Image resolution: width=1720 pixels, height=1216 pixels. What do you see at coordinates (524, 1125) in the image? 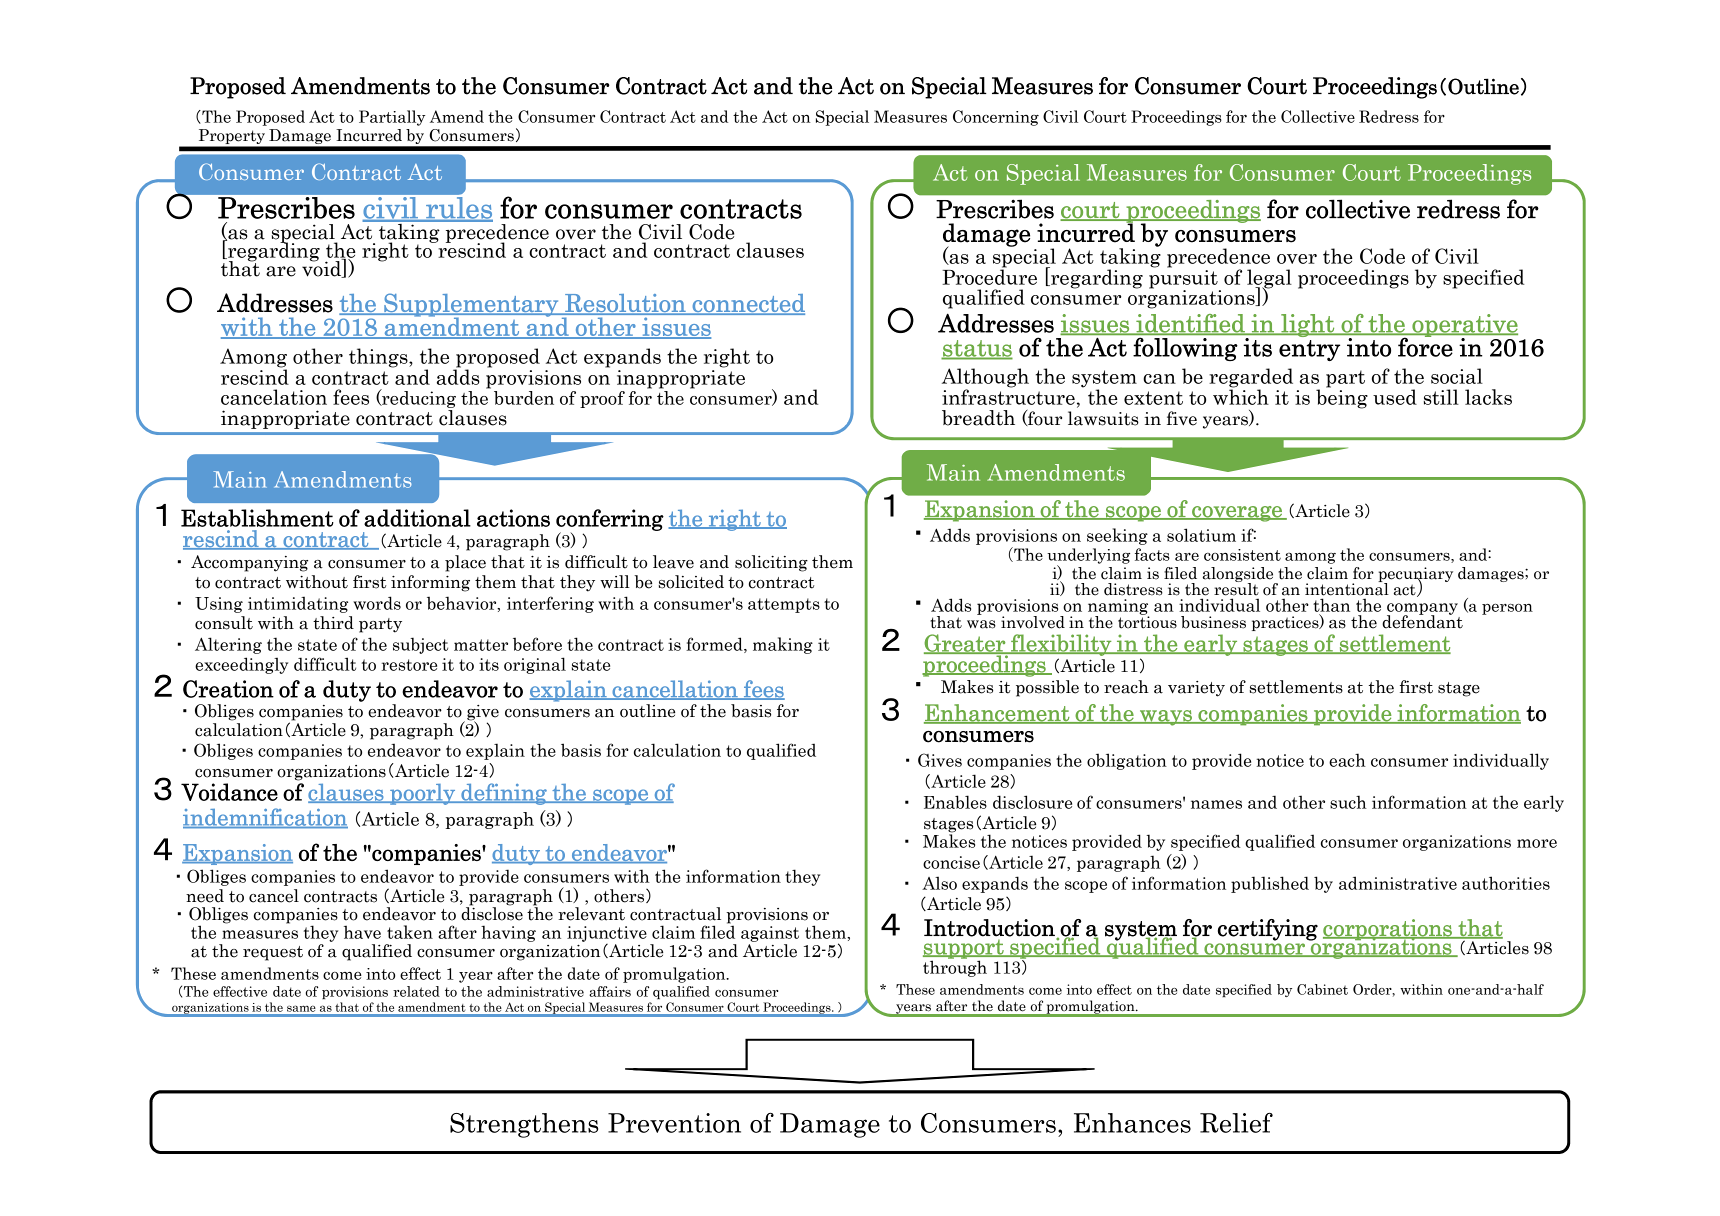
I see `Strengthens` at bounding box center [524, 1125].
